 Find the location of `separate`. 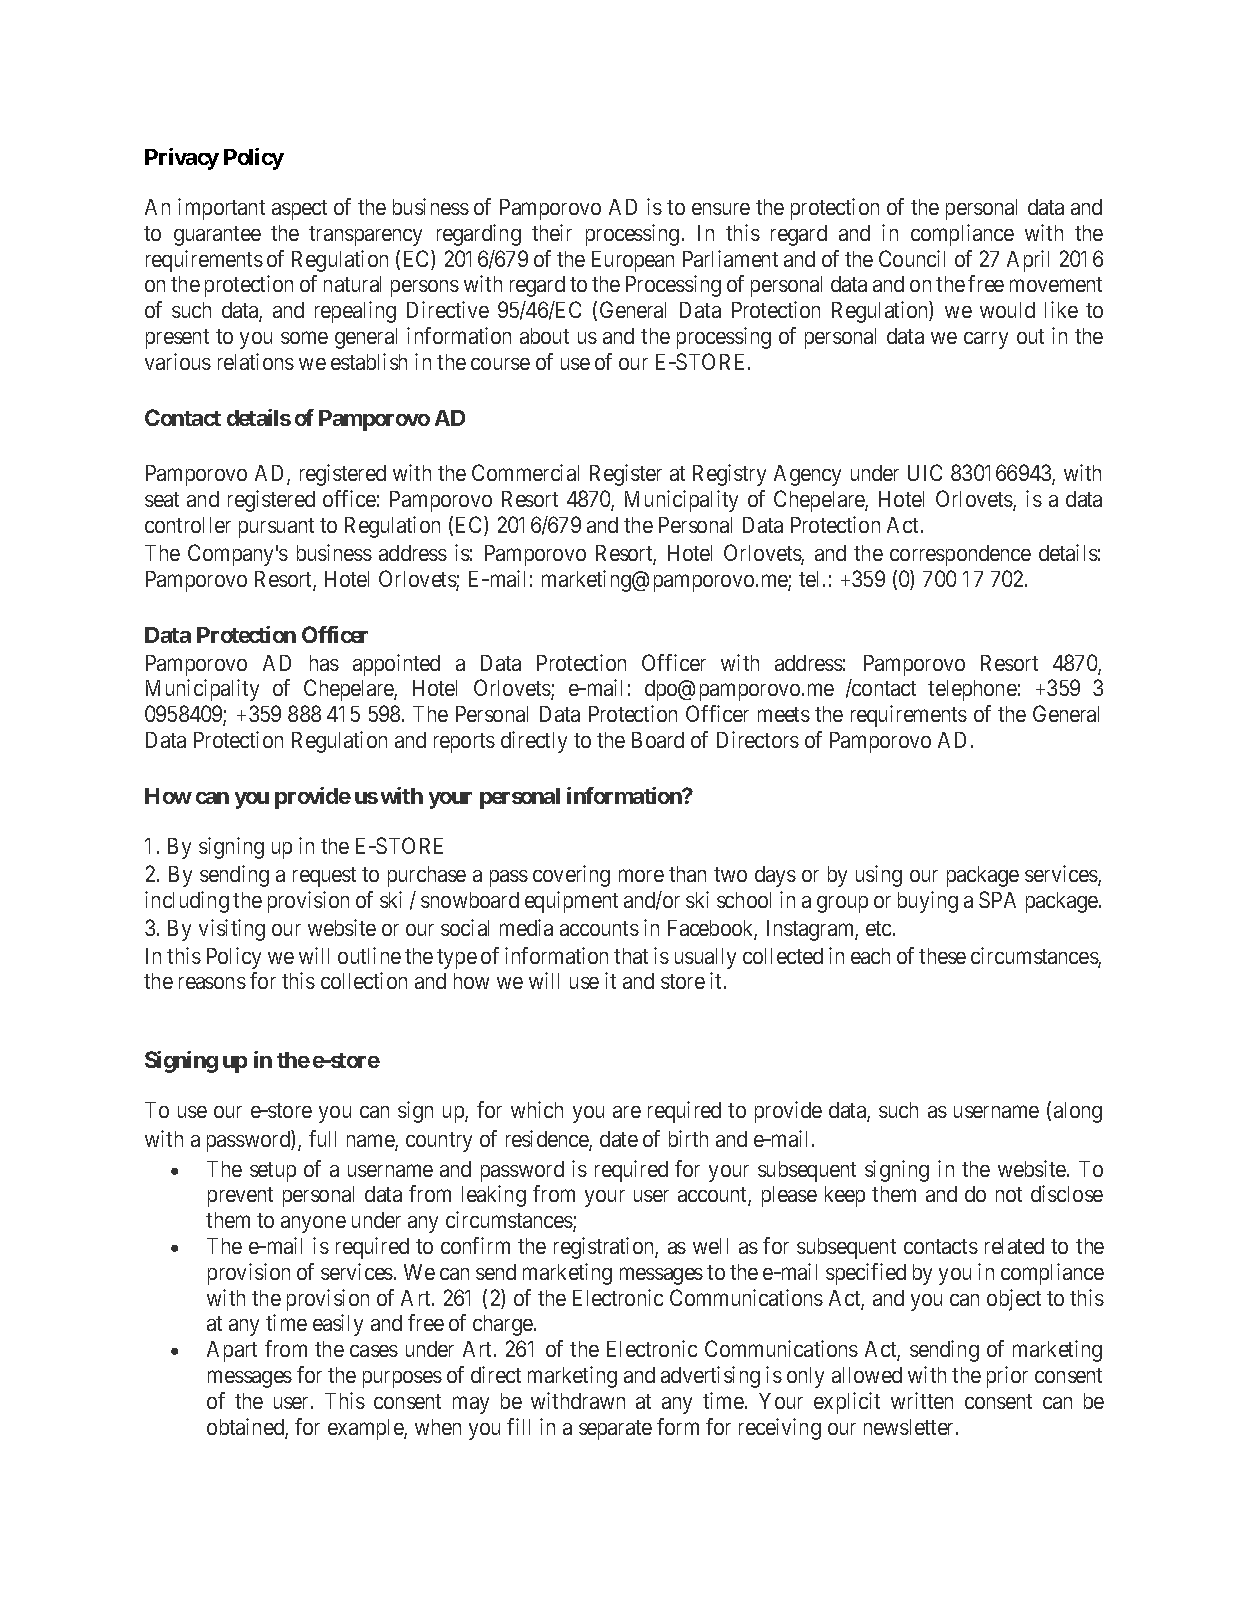

separate is located at coordinates (615, 1430).
